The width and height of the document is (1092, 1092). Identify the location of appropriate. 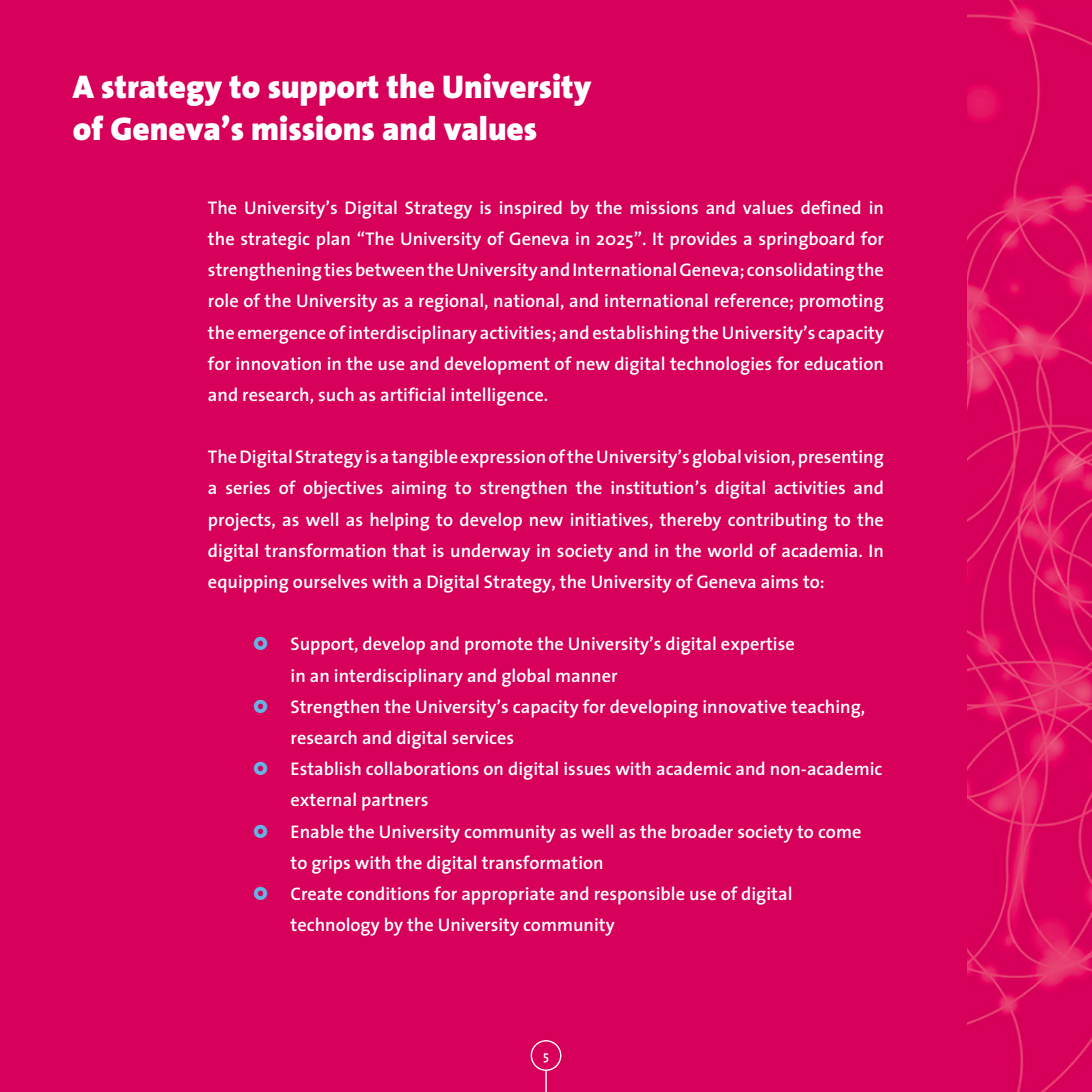
(508, 896).
